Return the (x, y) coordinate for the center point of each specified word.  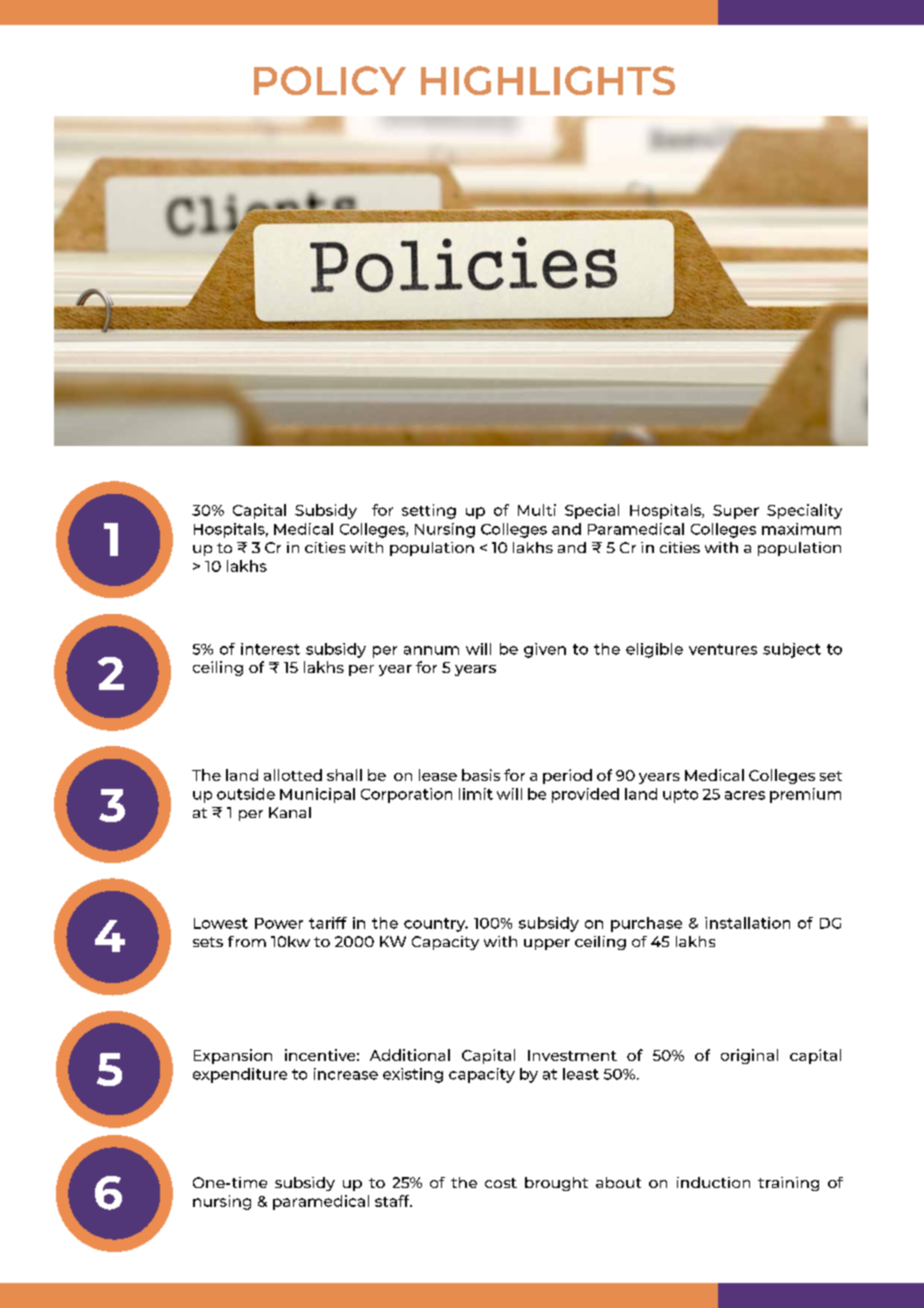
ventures (723, 649)
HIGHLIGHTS (548, 80)
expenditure (240, 1075)
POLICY (330, 80)
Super (736, 512)
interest (270, 649)
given (545, 650)
